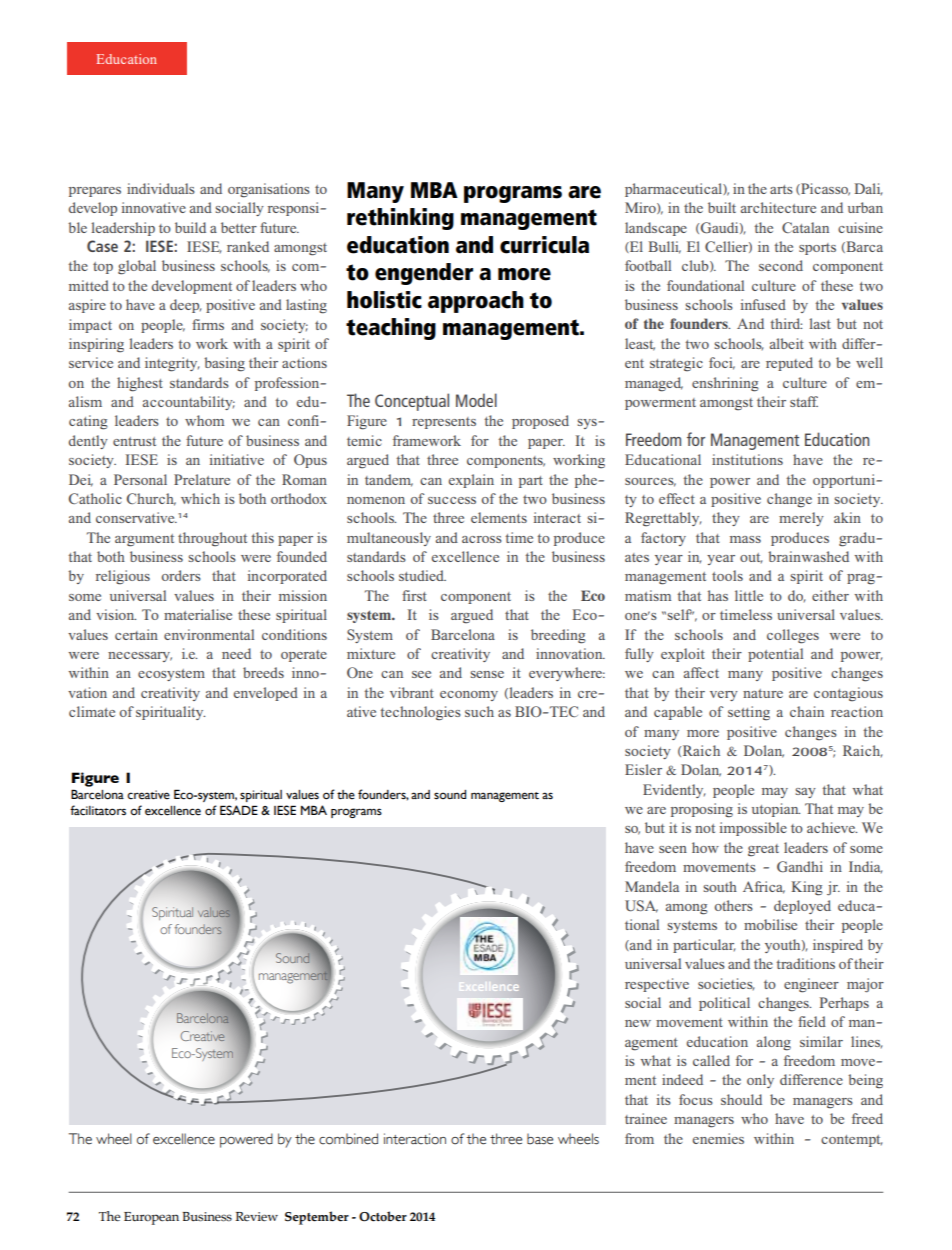 The width and height of the screenshot is (952, 1250). What do you see at coordinates (140, 479) in the screenshot?
I see `Personal` at bounding box center [140, 479].
